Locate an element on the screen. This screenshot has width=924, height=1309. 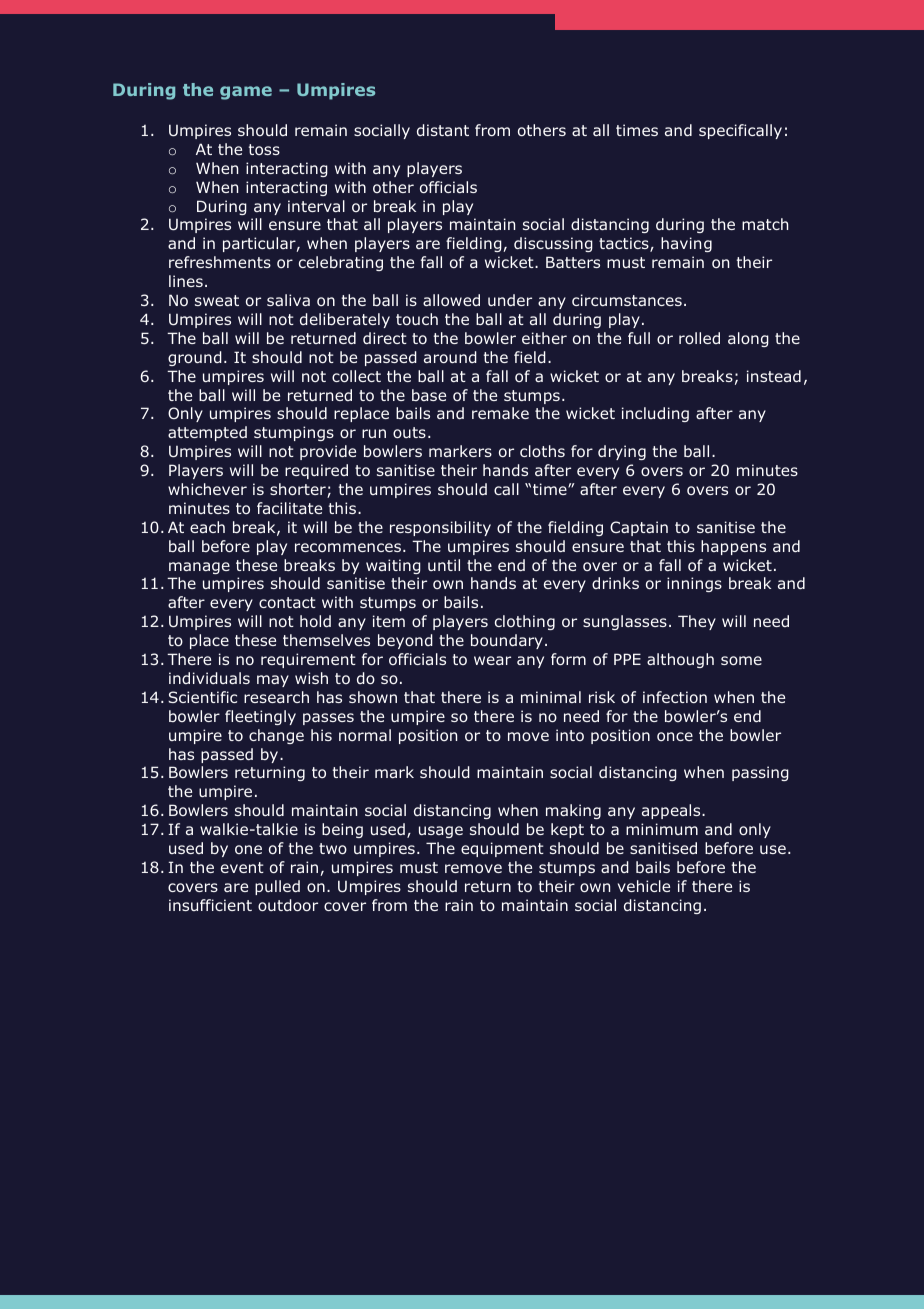
responsibility is located at coordinates (440, 528).
